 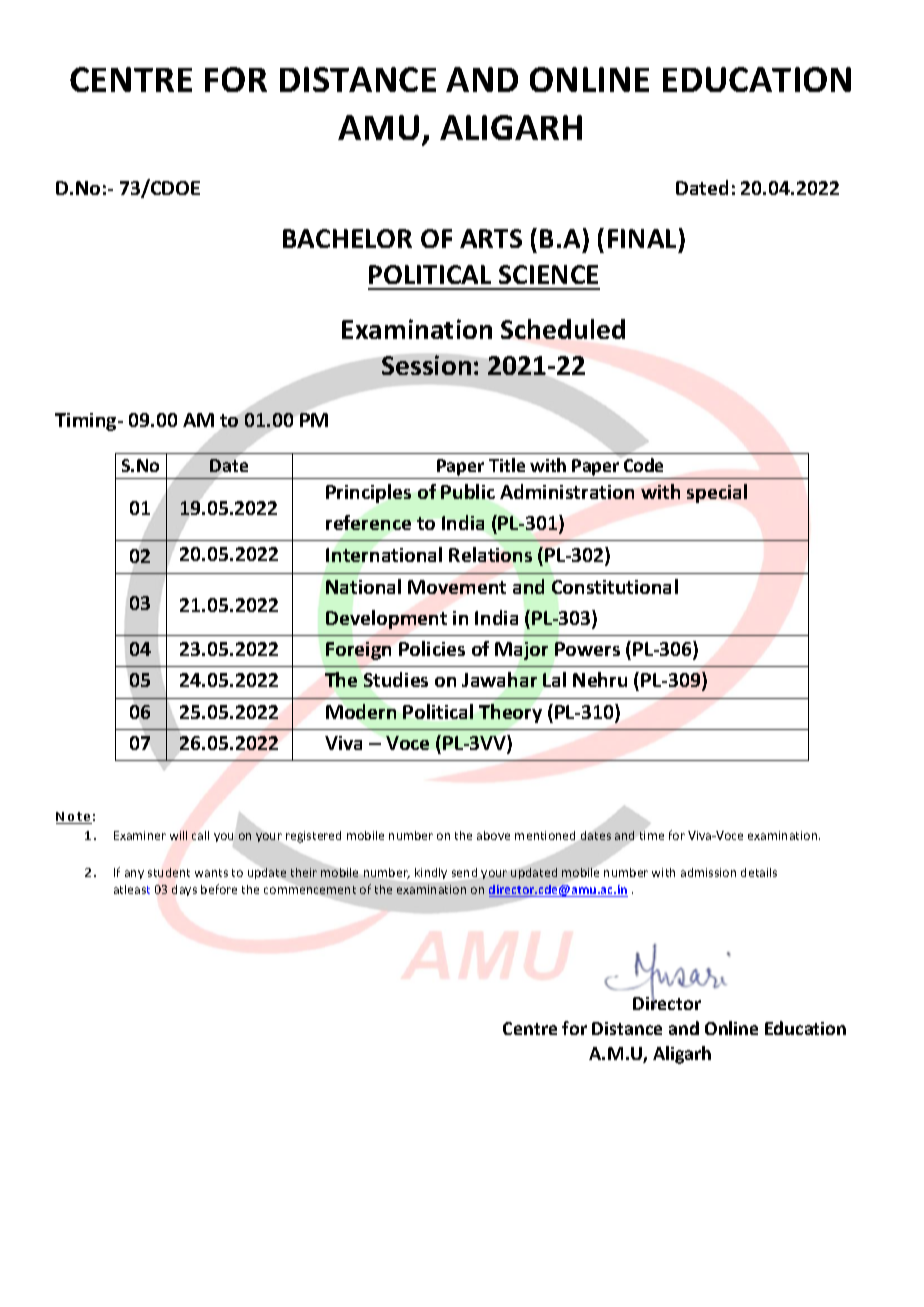 What do you see at coordinates (708, 872) in the page?
I see `admission` at bounding box center [708, 872].
